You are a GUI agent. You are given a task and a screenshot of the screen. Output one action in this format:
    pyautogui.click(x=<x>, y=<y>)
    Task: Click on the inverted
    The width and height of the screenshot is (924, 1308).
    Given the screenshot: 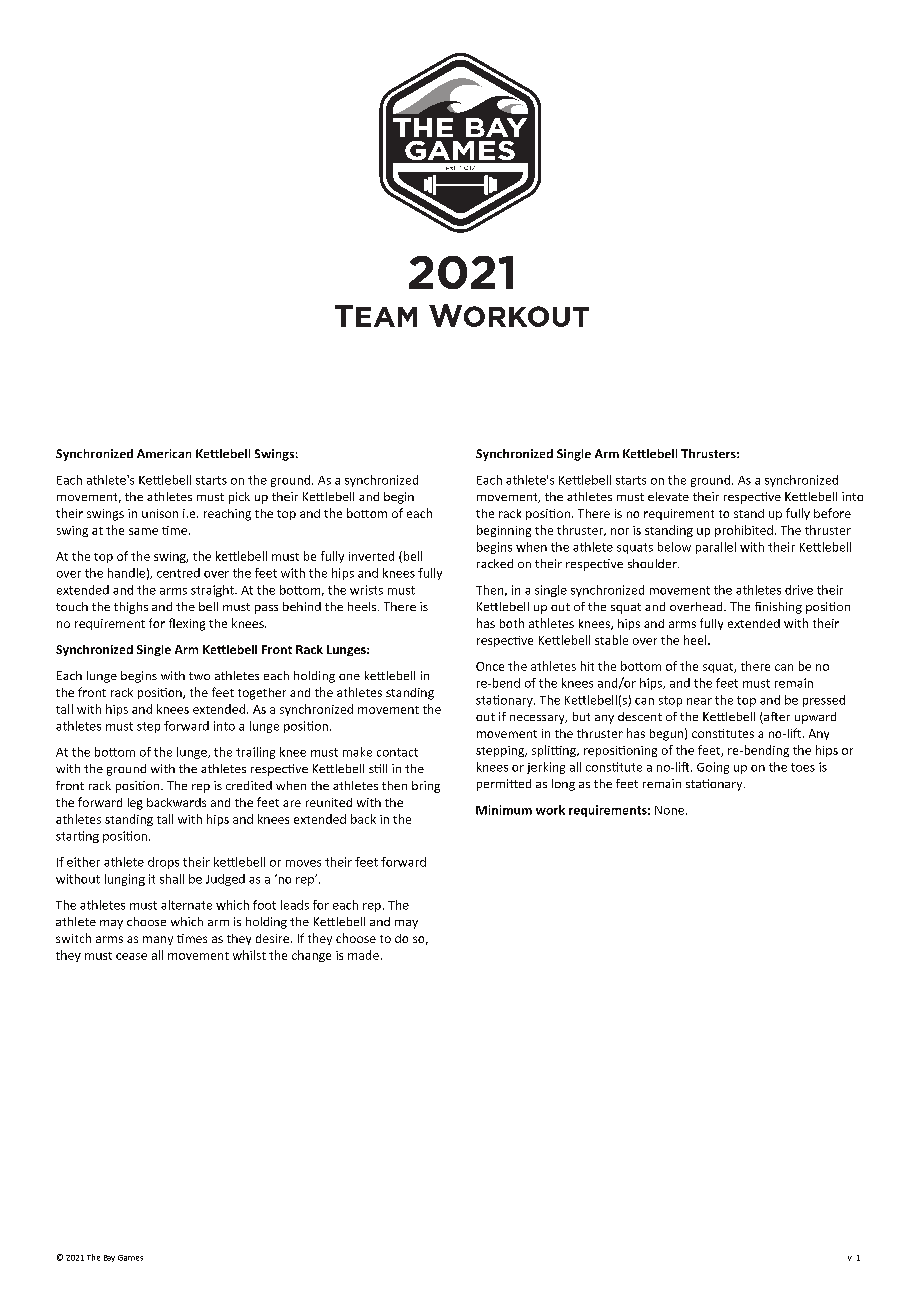 What is the action you would take?
    pyautogui.click(x=371, y=556)
